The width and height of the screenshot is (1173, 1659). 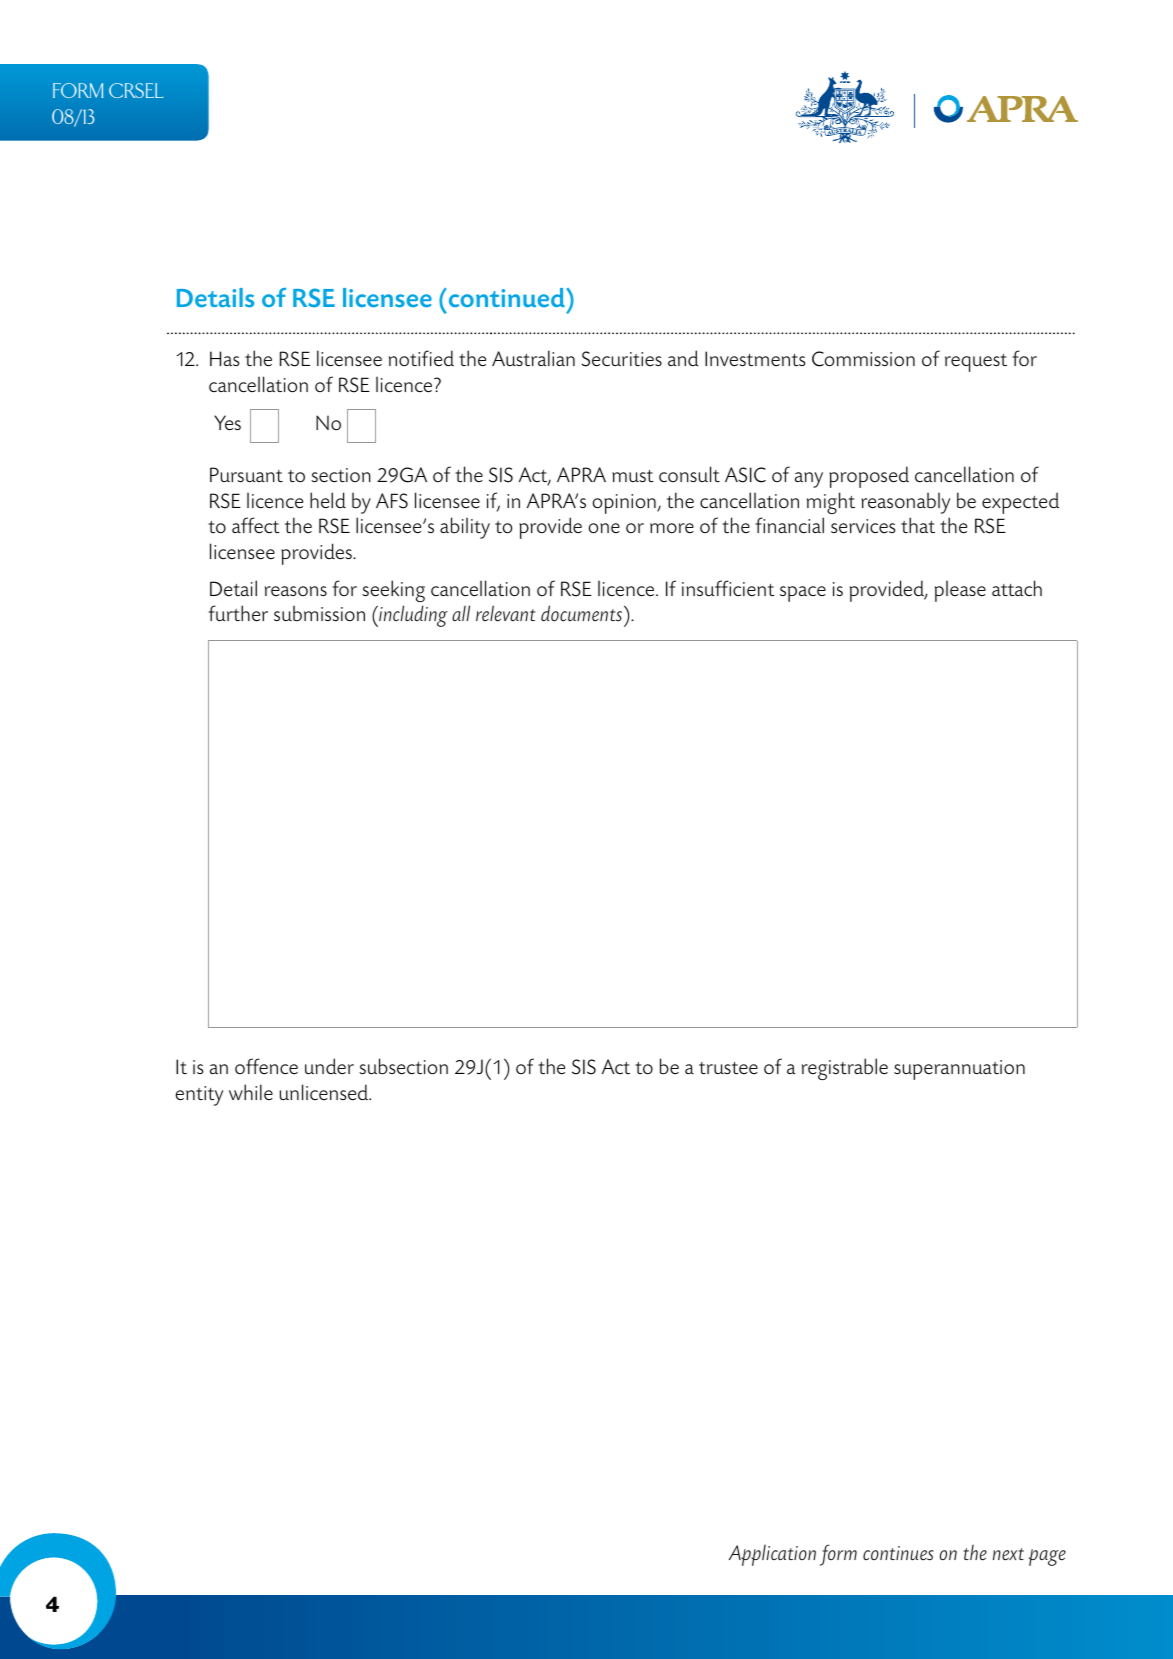 I want to click on next, so click(x=1008, y=1554).
